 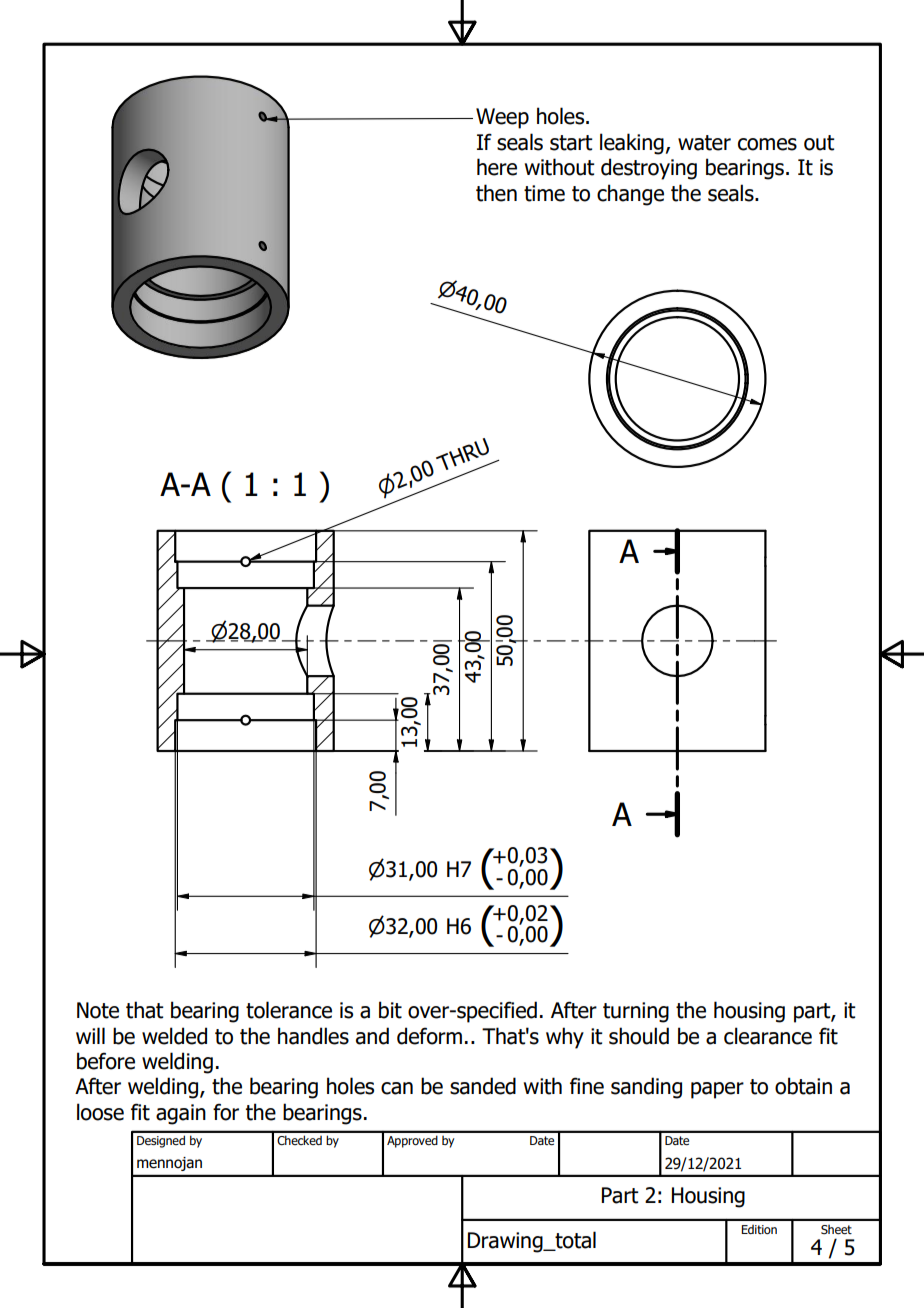 What do you see at coordinates (412, 1141) in the page?
I see `Approved` at bounding box center [412, 1141].
